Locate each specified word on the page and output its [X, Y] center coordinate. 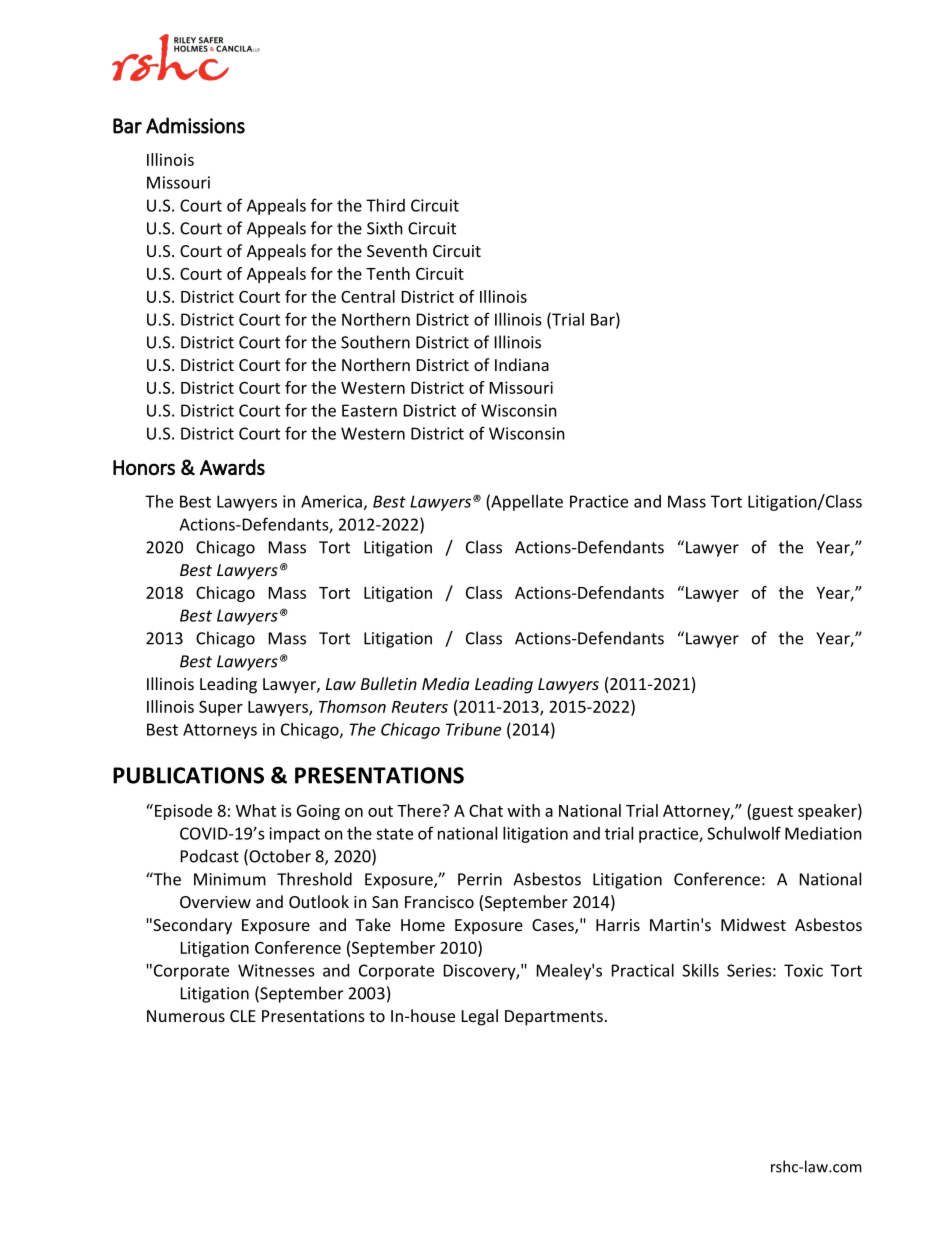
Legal [480, 1017]
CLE [243, 1016]
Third [385, 205]
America [331, 501]
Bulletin [389, 683]
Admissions [195, 125]
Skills [700, 970]
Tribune [473, 729]
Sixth [385, 228]
